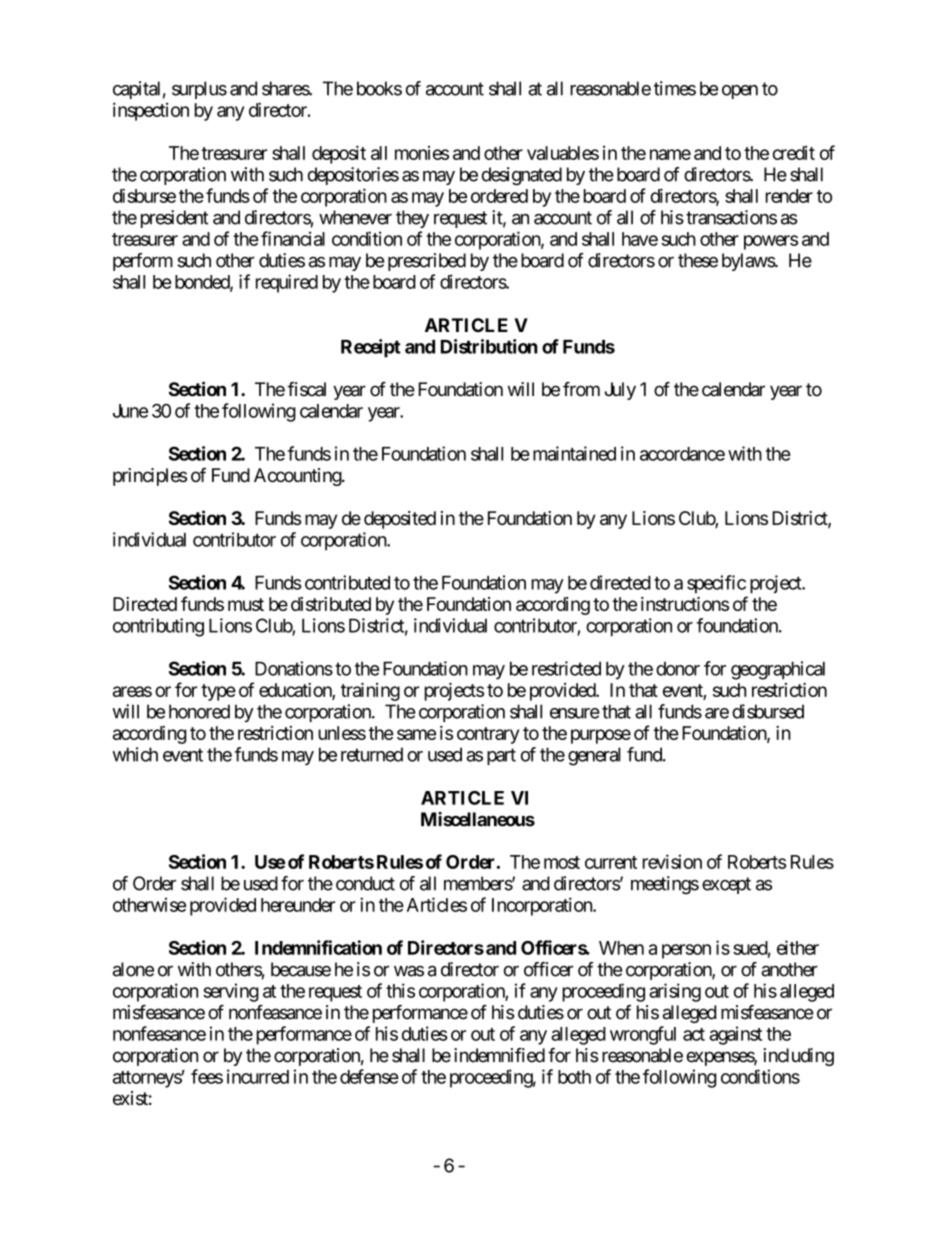 Image resolution: width=952 pixels, height=1233 pixels. Describe the element at coordinates (499, 1055) in the page. I see `indemnified` at that location.
